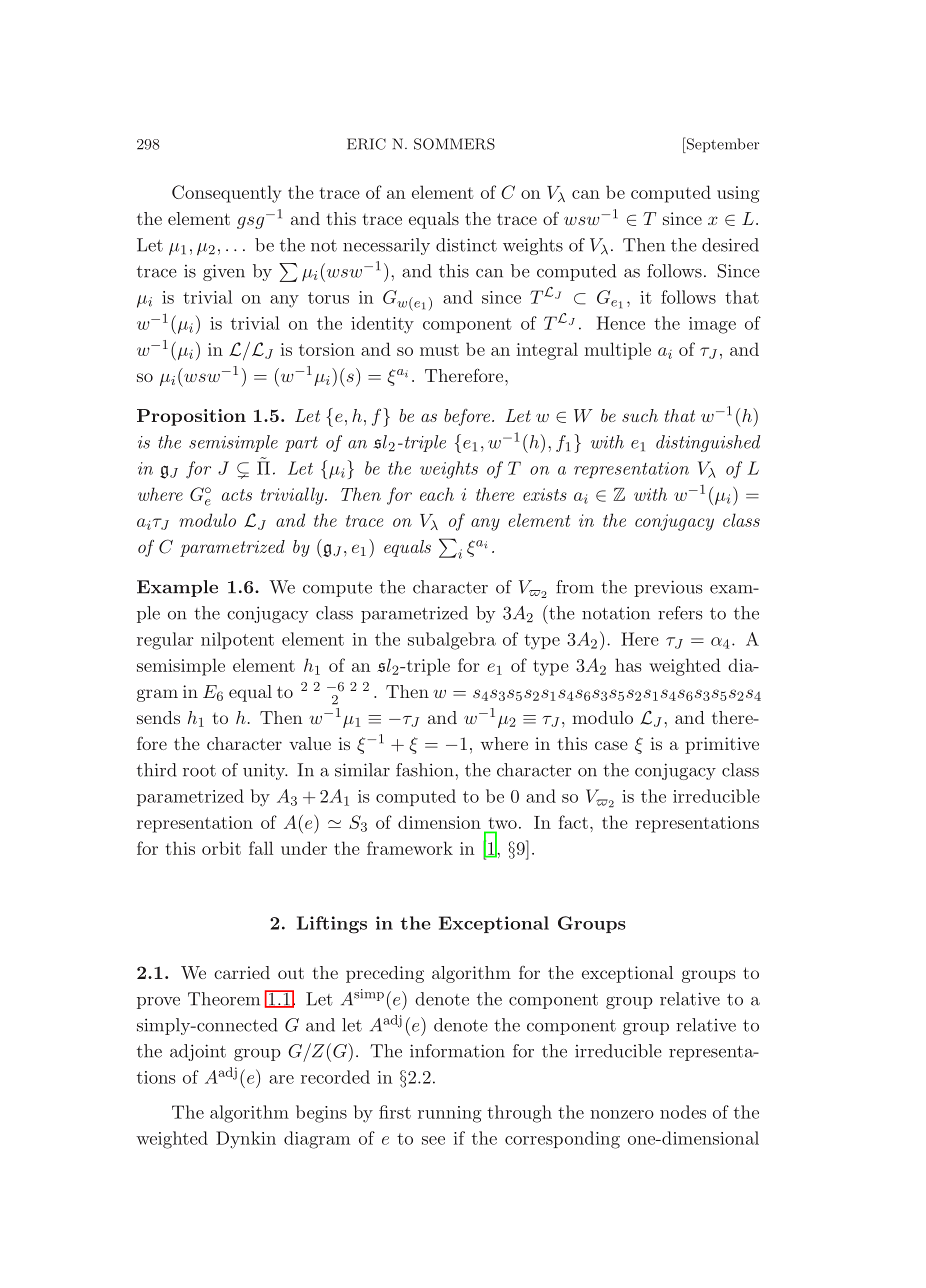  Describe the element at coordinates (722, 745) in the screenshot. I see `primitive` at that location.
